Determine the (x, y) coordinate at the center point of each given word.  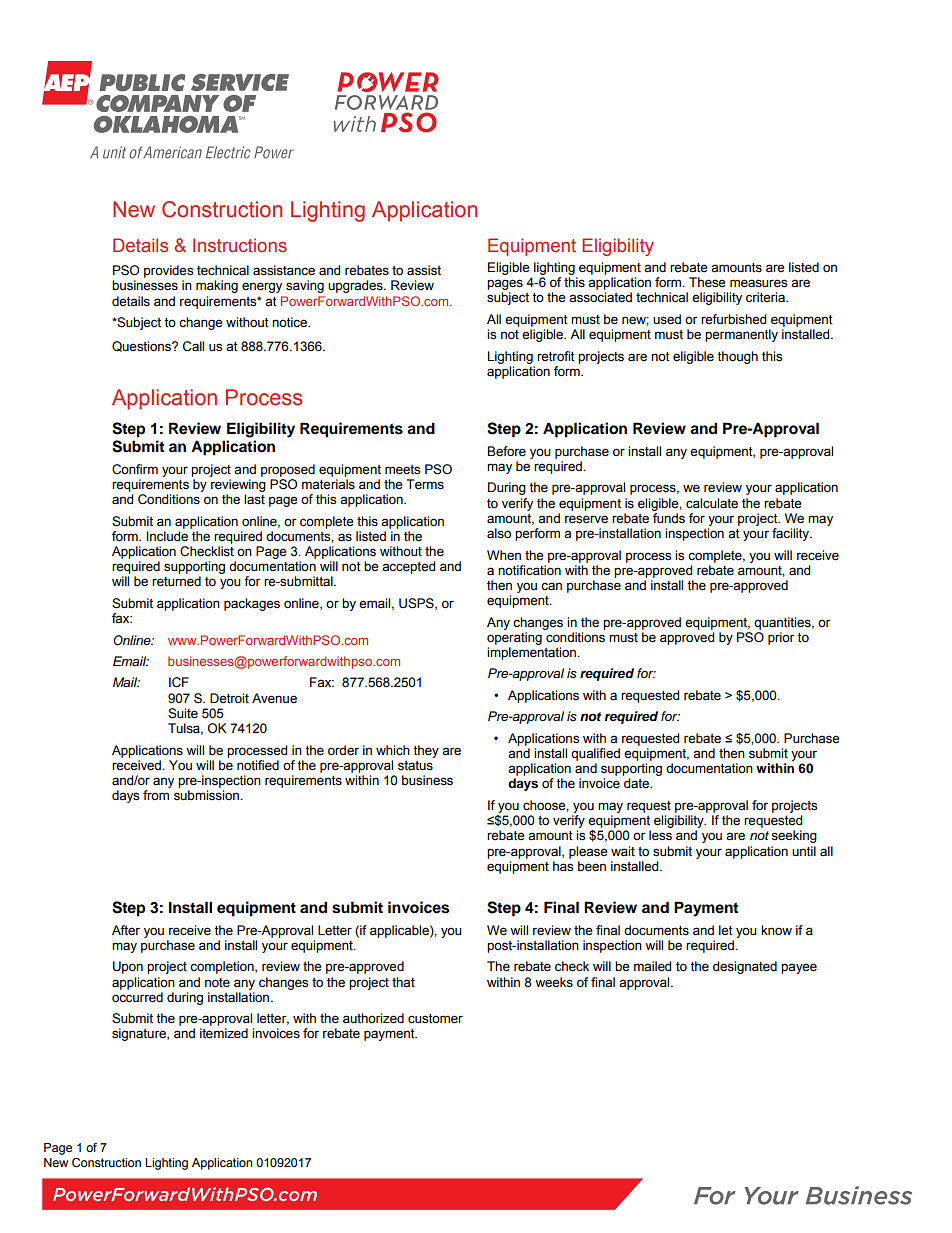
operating (514, 638)
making (217, 286)
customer (435, 1019)
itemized (224, 1033)
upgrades (356, 286)
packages (252, 604)
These (707, 282)
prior (781, 638)
